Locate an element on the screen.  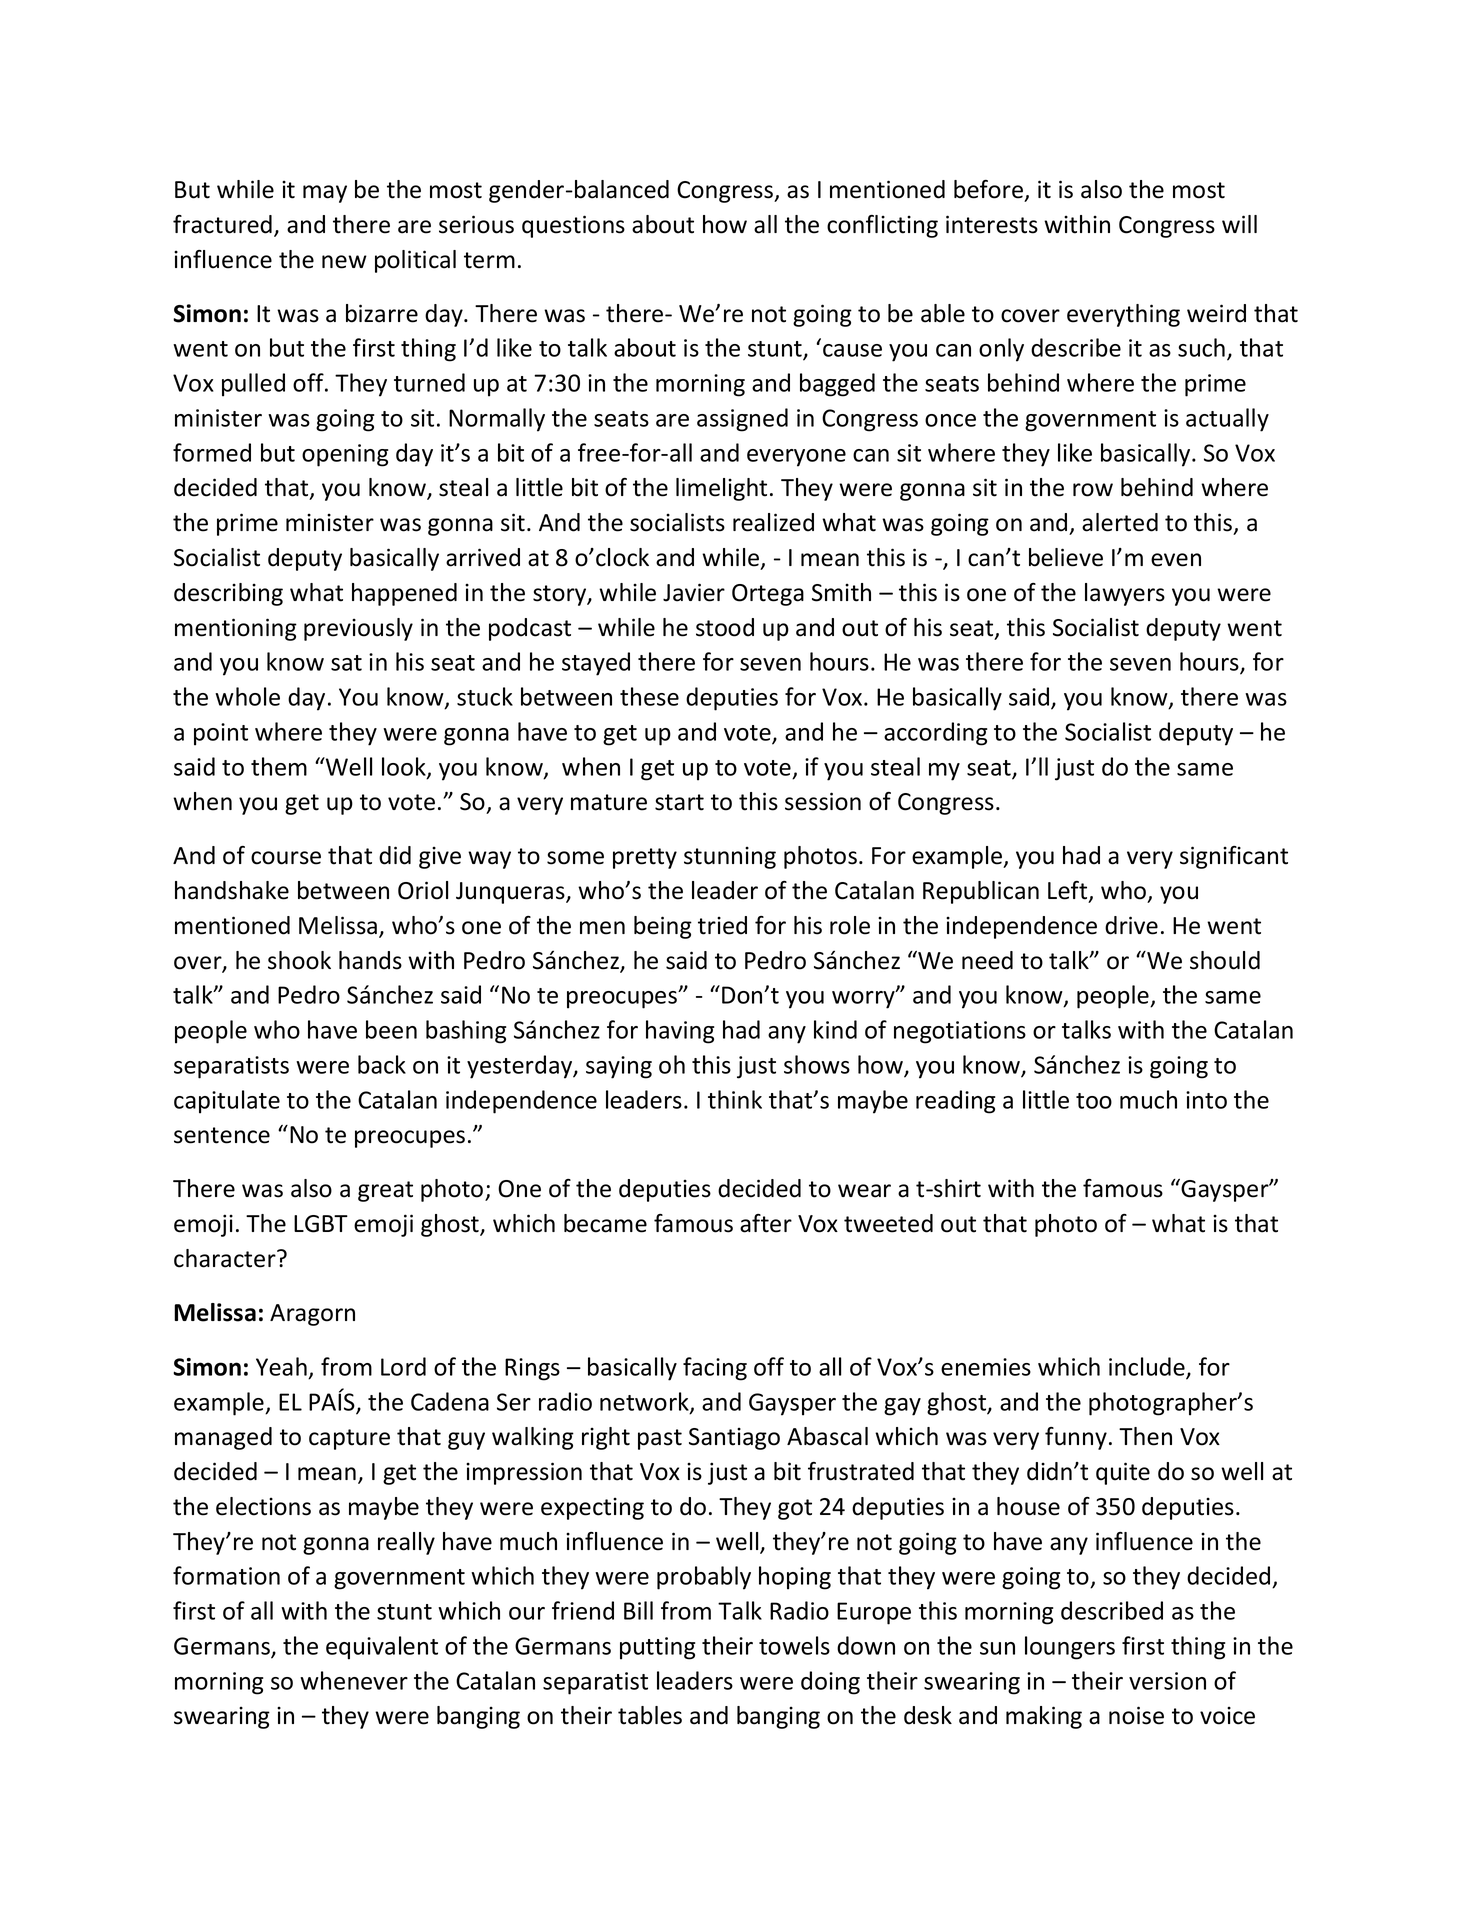
equivalent is located at coordinates (382, 1648).
